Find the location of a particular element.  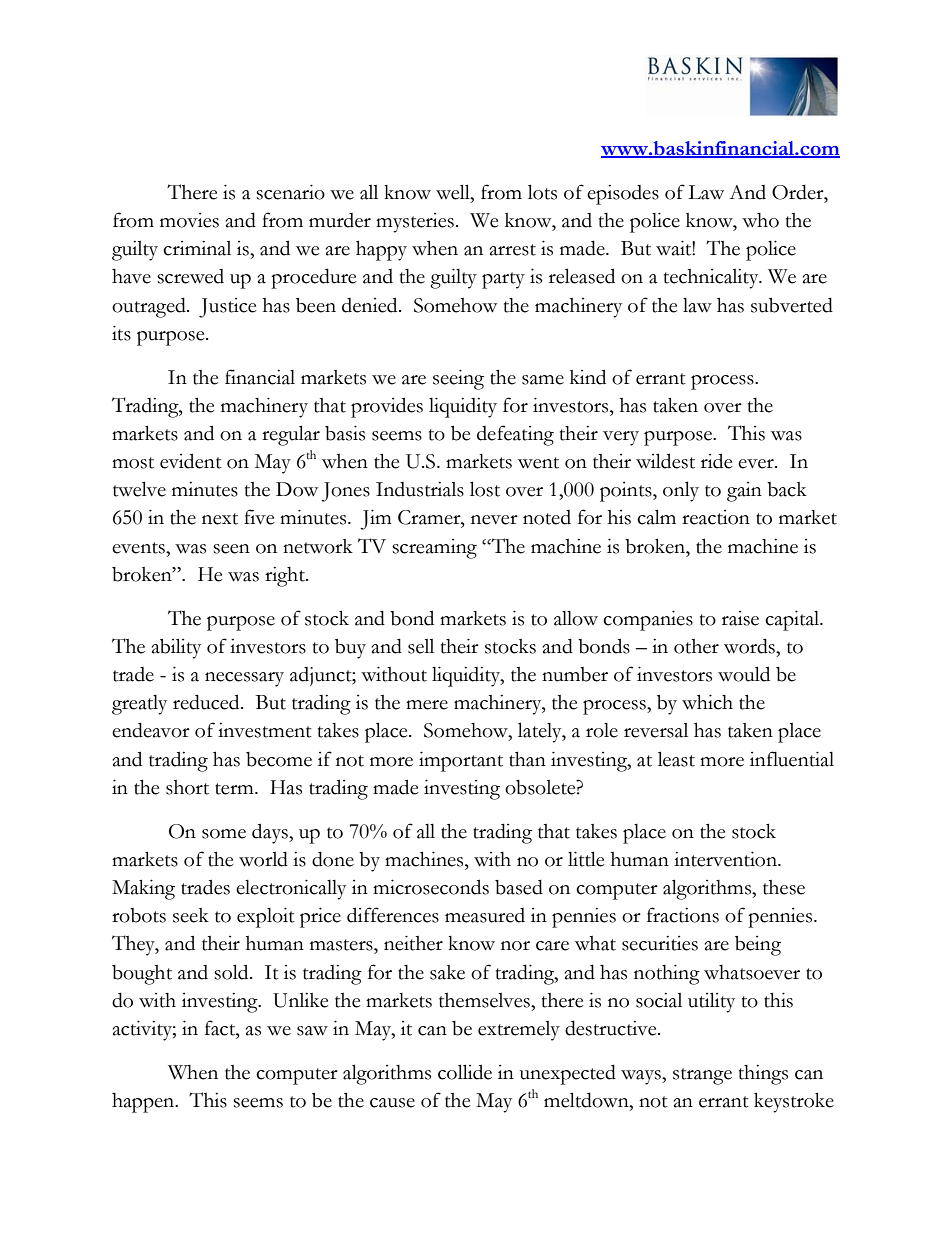

sell is located at coordinates (421, 646).
